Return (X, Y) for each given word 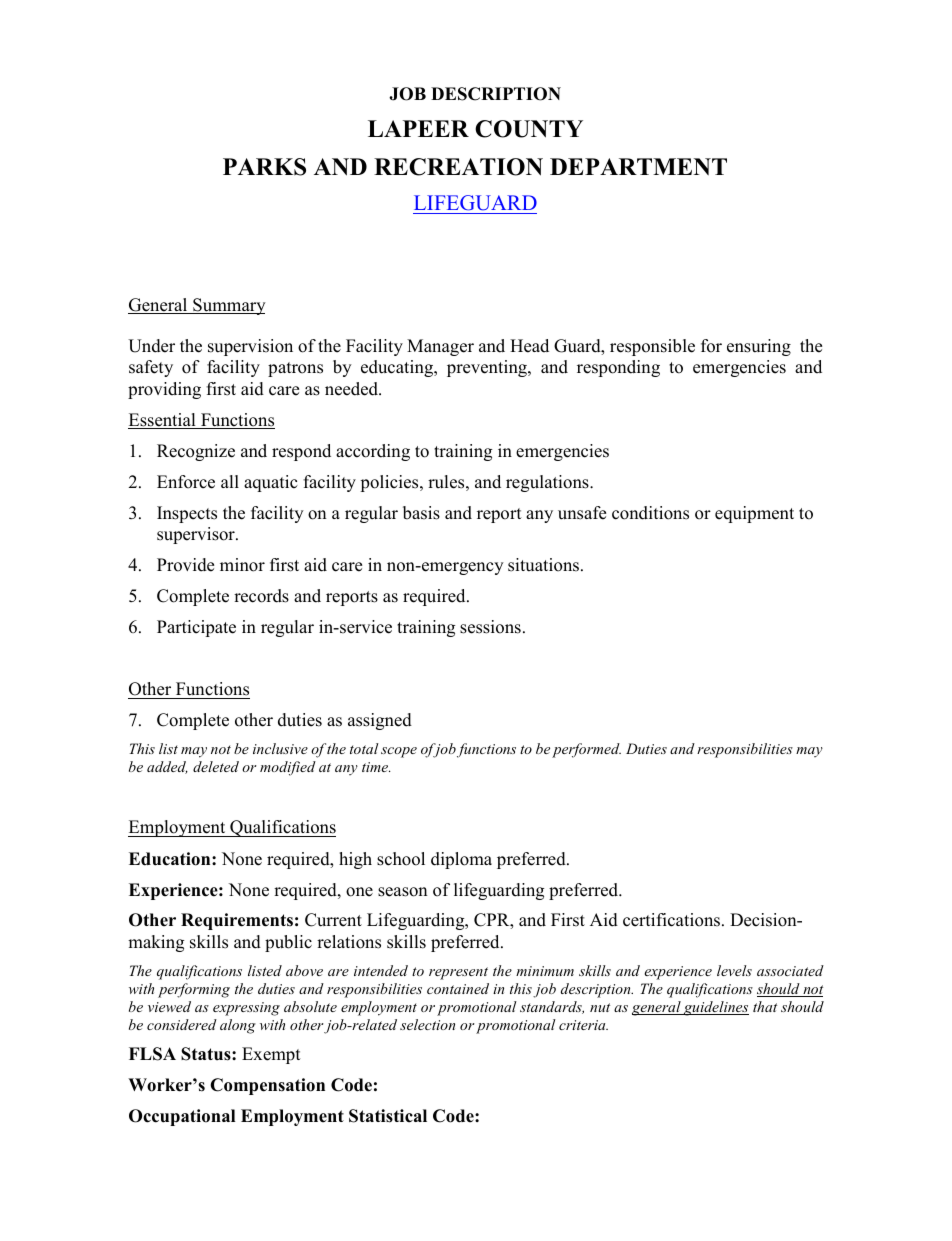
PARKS (264, 167)
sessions (490, 627)
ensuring (759, 347)
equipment (754, 514)
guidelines (715, 1008)
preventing (488, 368)
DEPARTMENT (638, 167)
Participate (196, 628)
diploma (461, 860)
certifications (673, 920)
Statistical (388, 1116)
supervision (250, 347)
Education (171, 859)
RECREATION (458, 167)
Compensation (267, 1086)
